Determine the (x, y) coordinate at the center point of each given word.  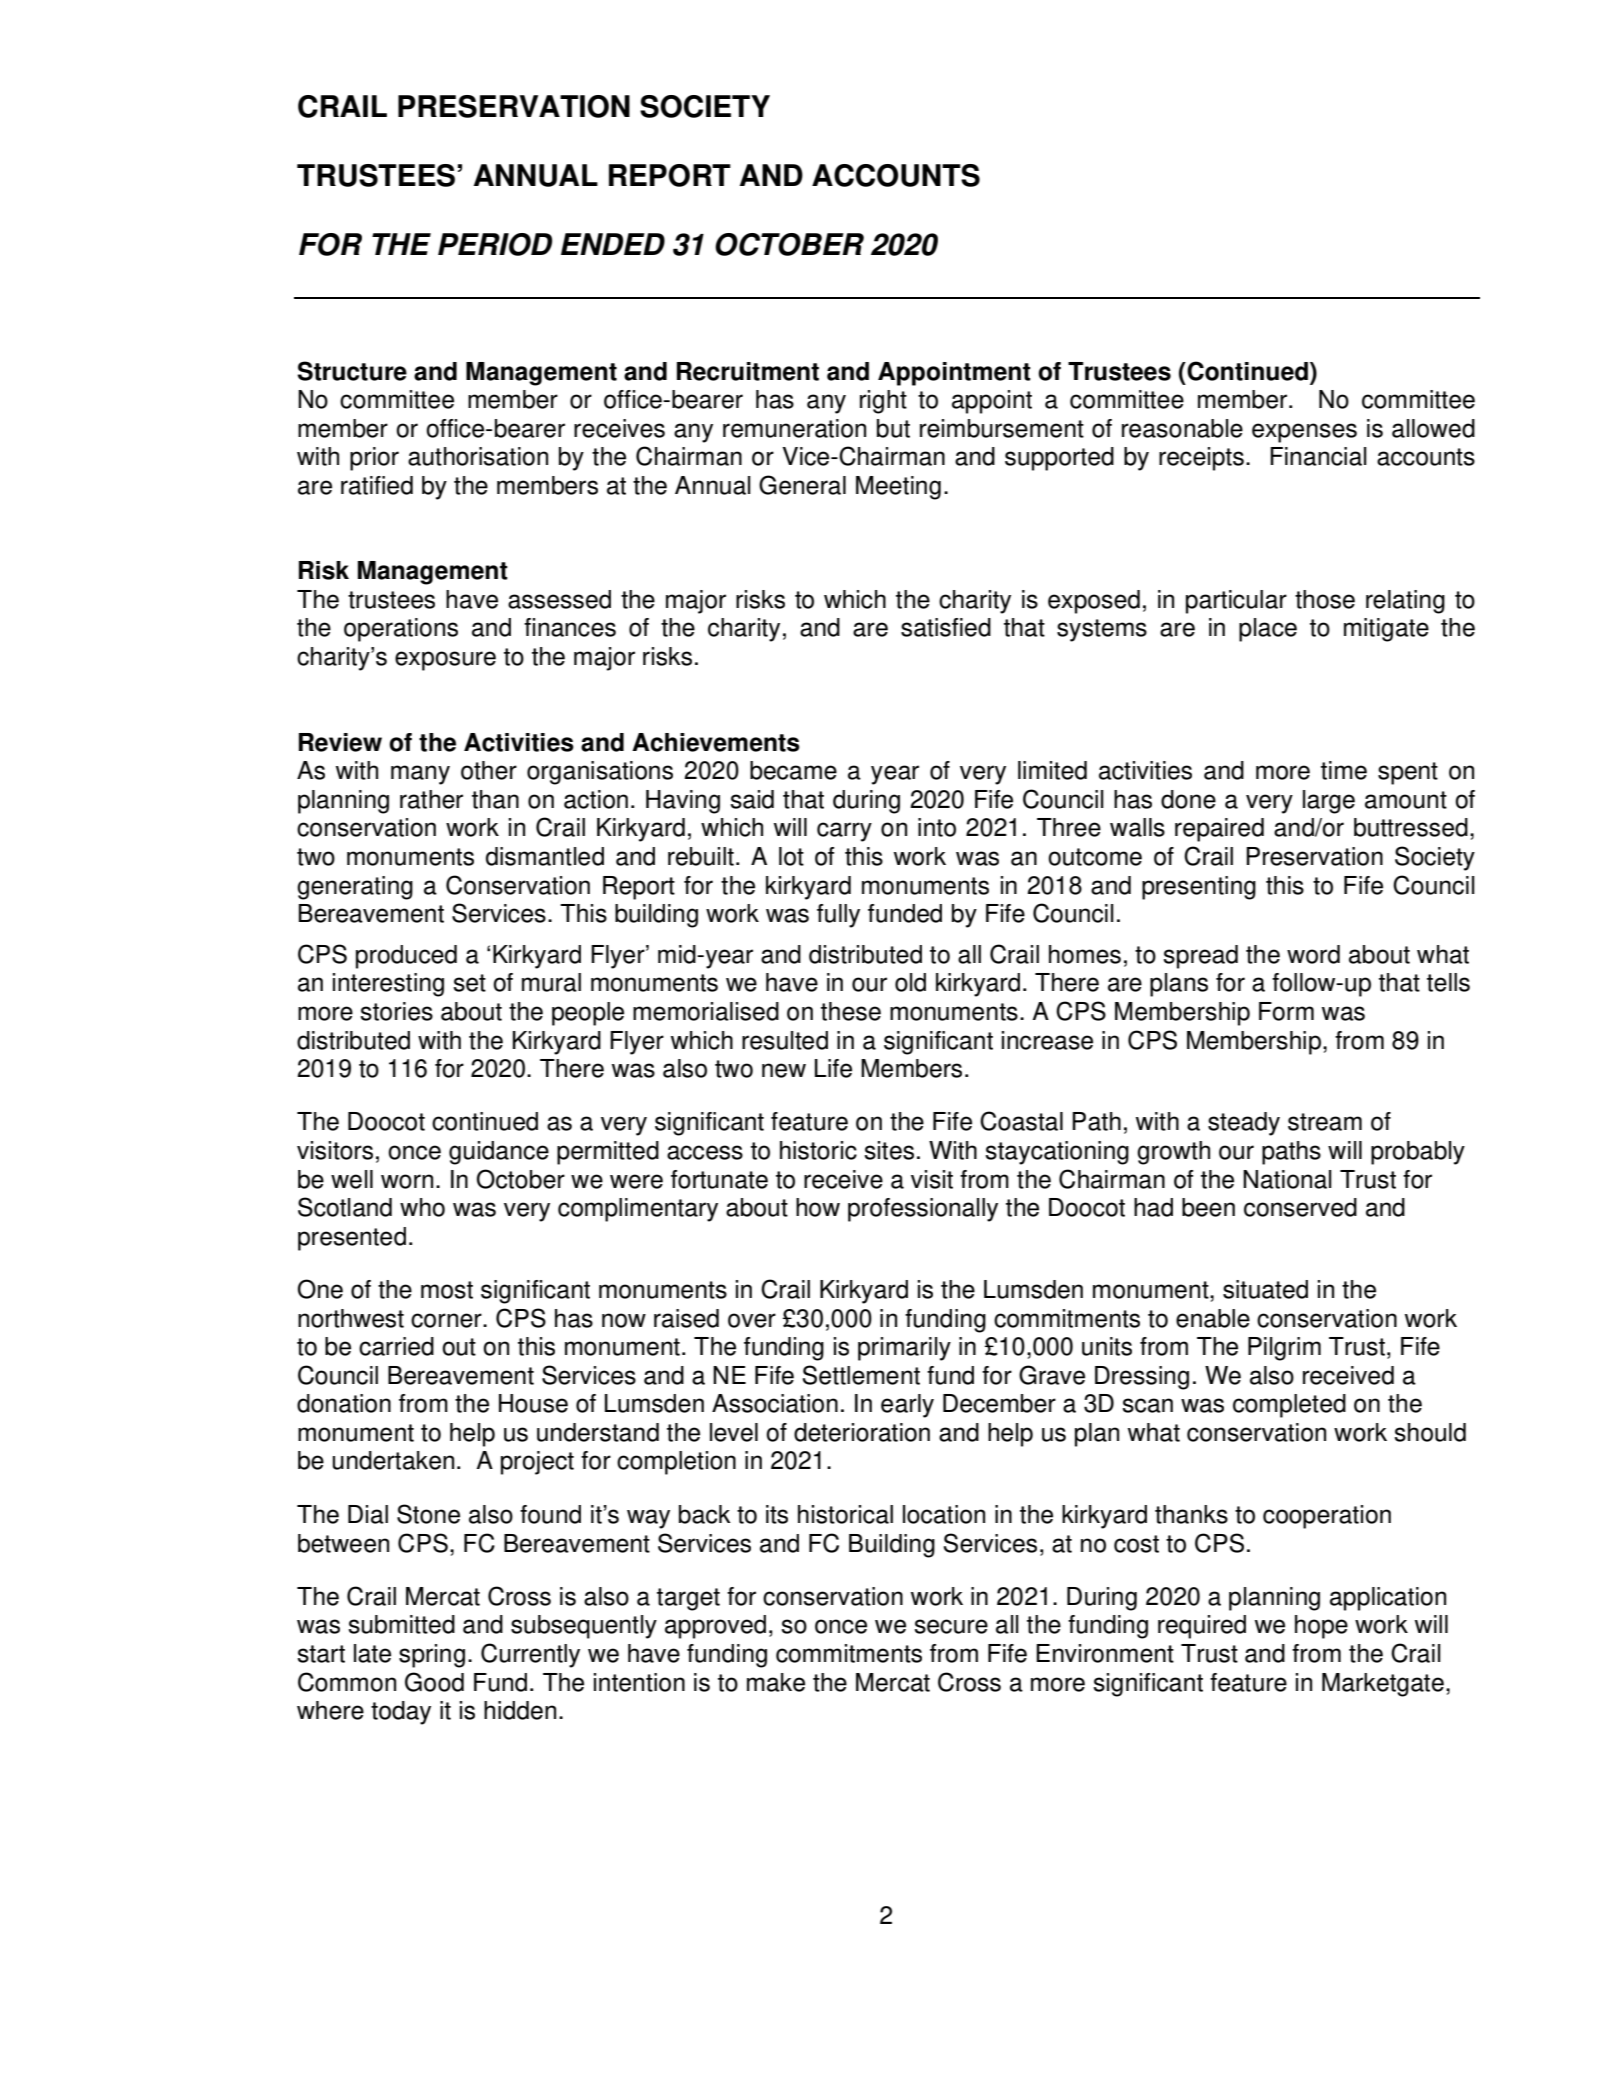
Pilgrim (1284, 1349)
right (883, 402)
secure (951, 1626)
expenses (1304, 433)
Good (434, 1682)
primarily (904, 1349)
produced (406, 957)
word (1313, 954)
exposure (445, 661)
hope (1321, 1627)
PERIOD (495, 244)
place (1268, 630)
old (910, 982)
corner (447, 1320)
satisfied (946, 627)
